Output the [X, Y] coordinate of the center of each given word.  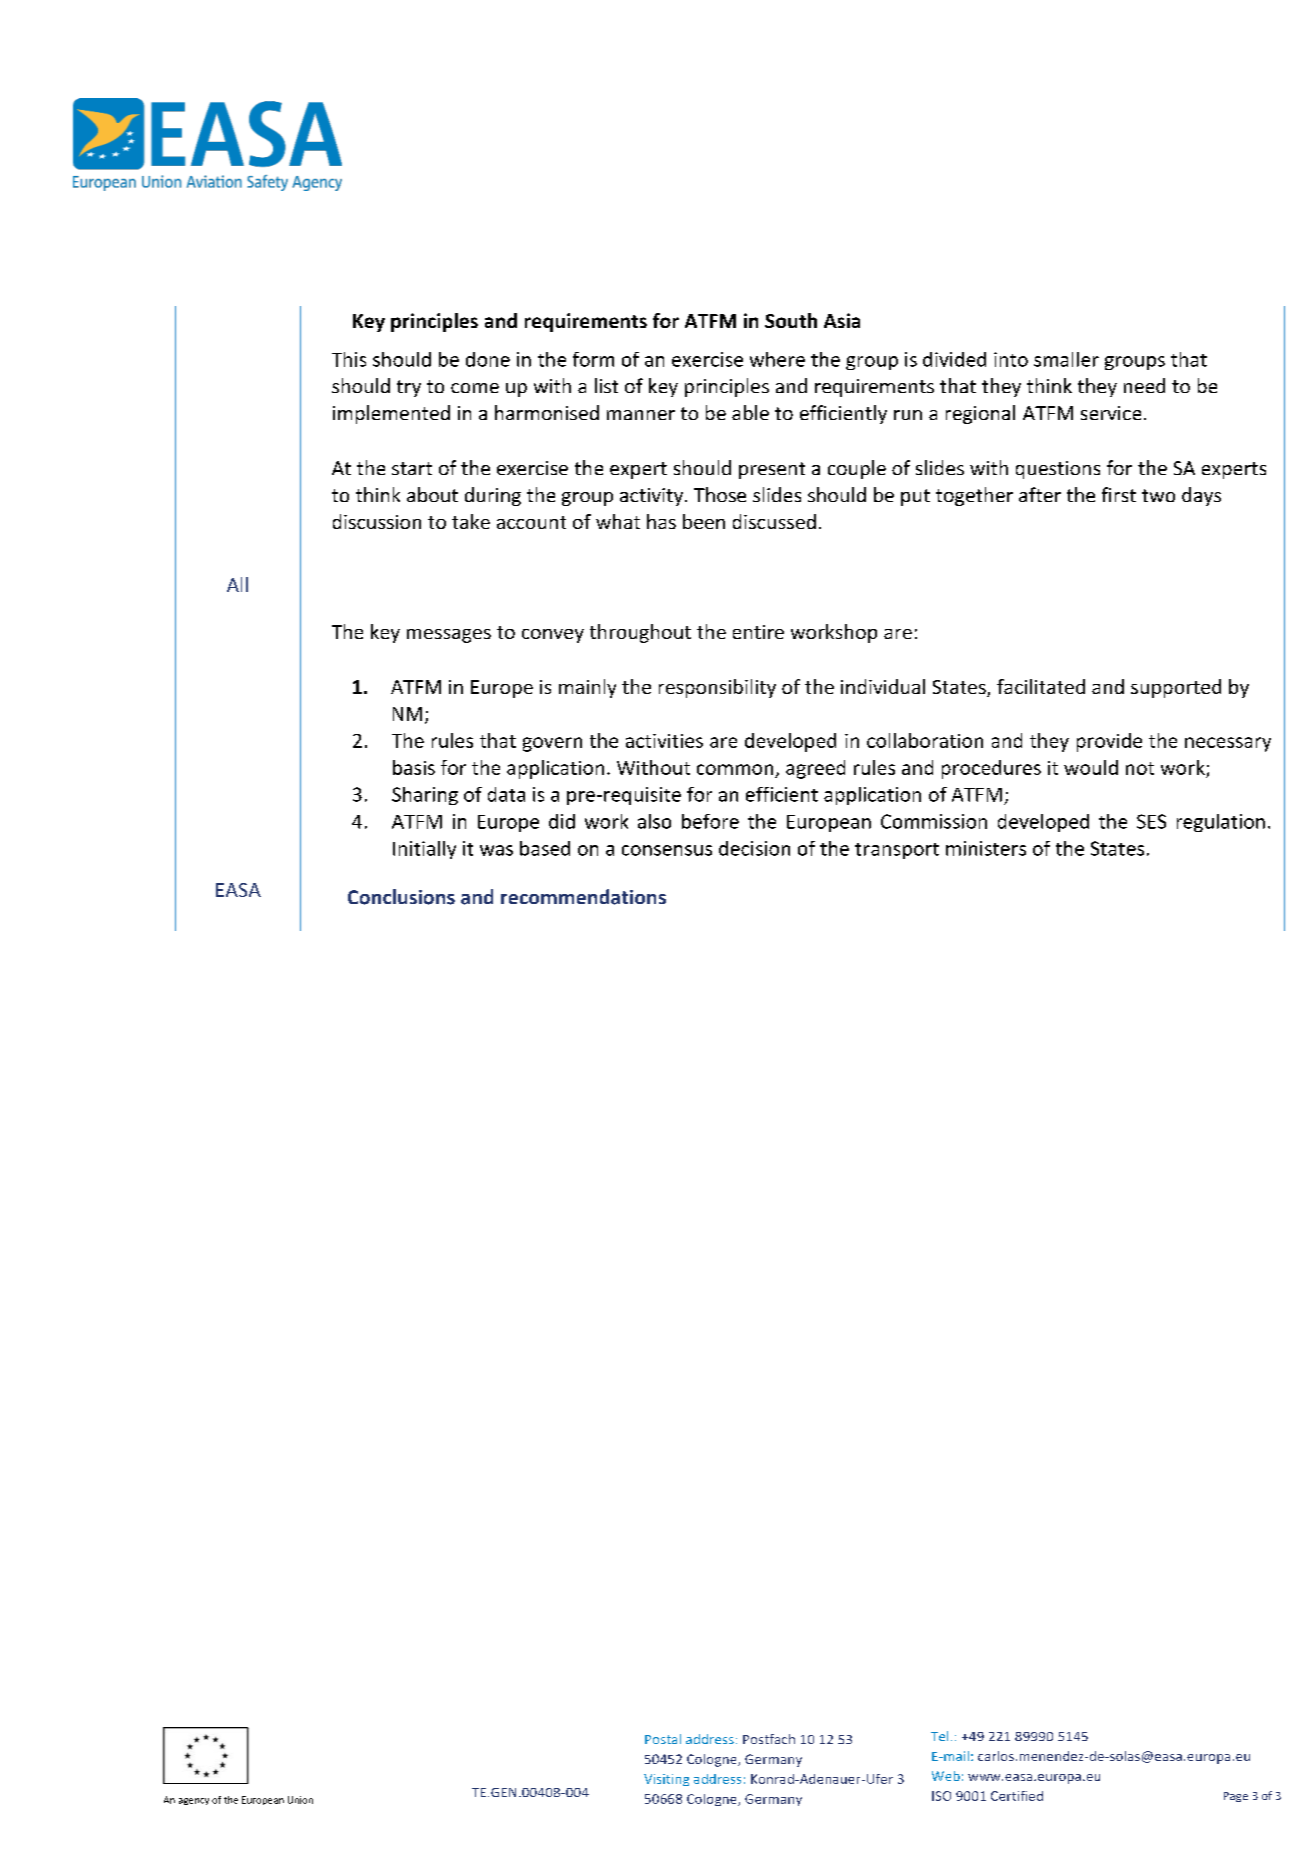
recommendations [583, 897]
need [1144, 385]
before [710, 821]
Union [300, 1800]
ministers [986, 848]
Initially [424, 850]
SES [1151, 821]
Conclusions [401, 897]
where [777, 359]
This [349, 359]
